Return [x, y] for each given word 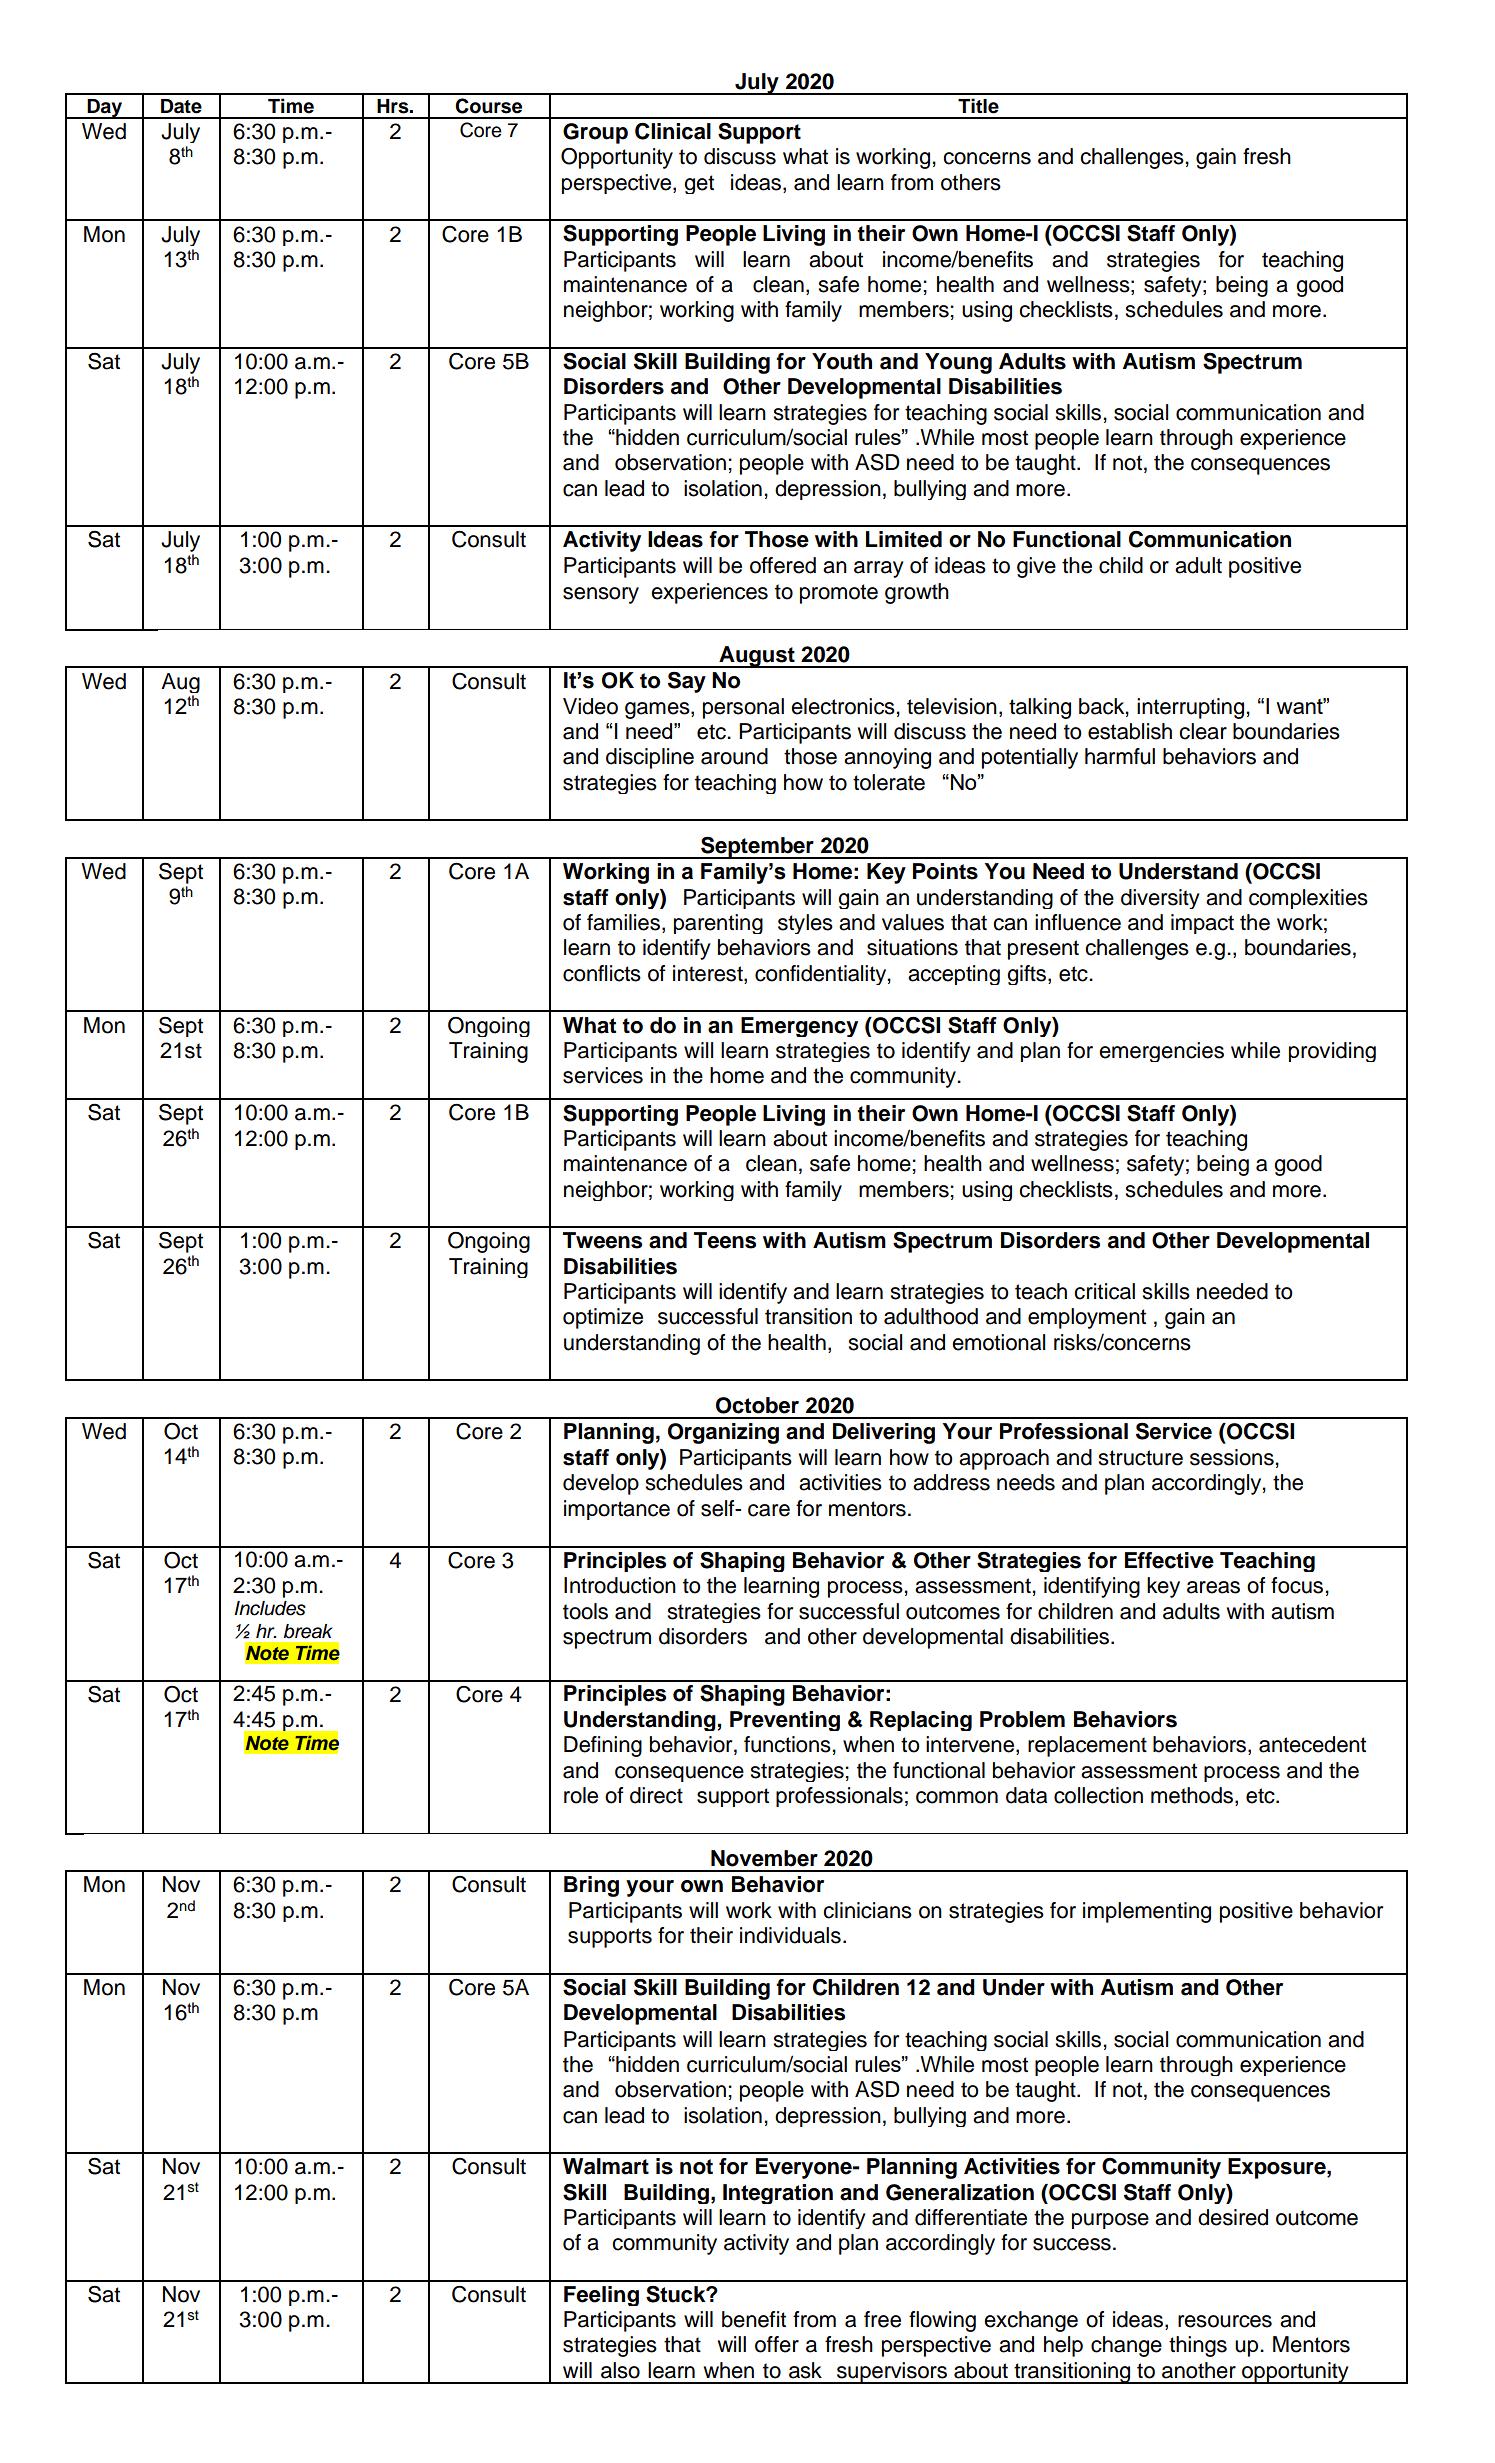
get [699, 184]
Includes [270, 1608]
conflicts [602, 973]
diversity [1160, 899]
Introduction [620, 1585]
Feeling [601, 2296]
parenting [718, 924]
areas [1213, 1587]
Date [181, 106]
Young [958, 363]
